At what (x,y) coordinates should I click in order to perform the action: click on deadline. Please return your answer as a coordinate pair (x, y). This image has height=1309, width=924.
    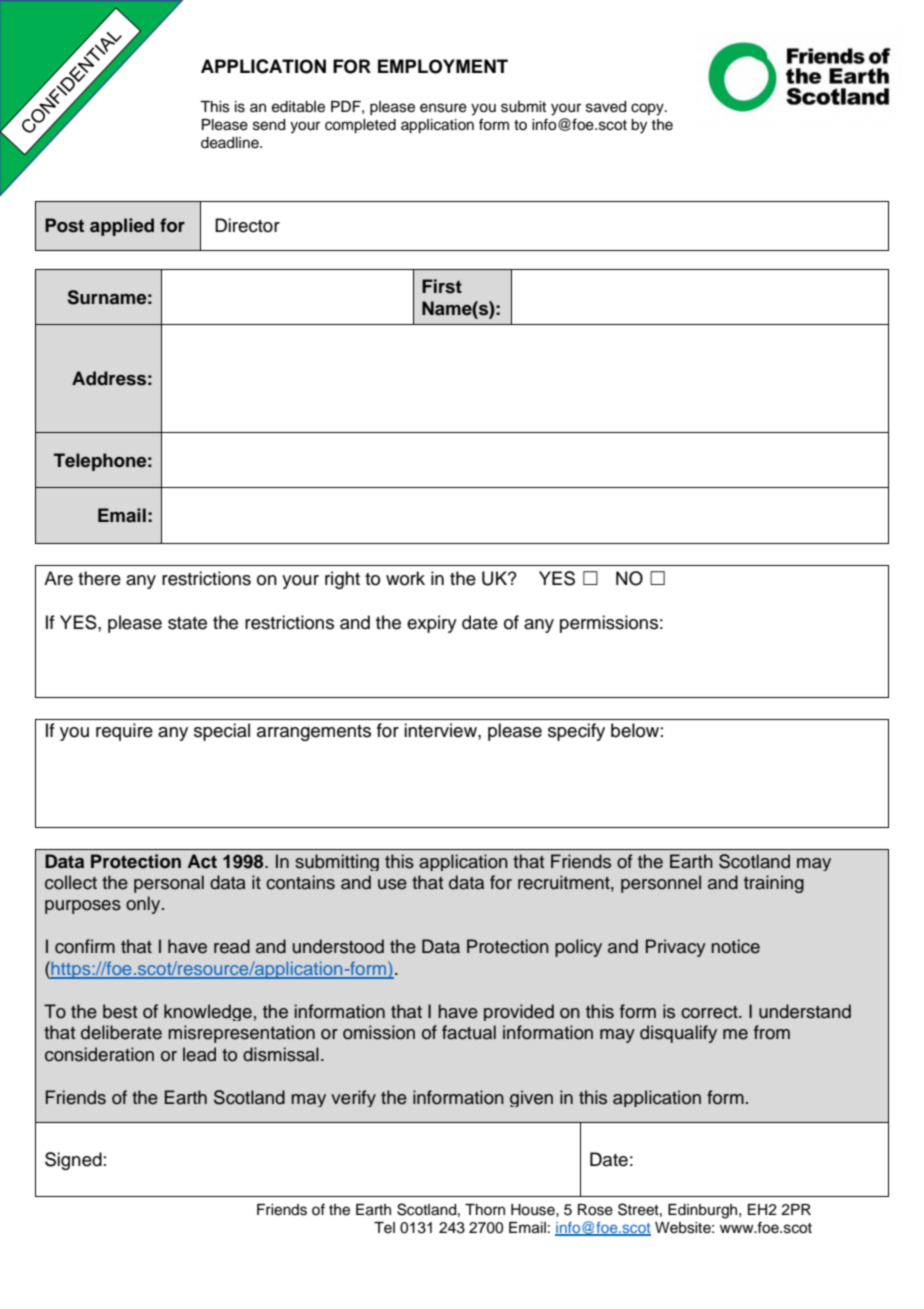
    Looking at the image, I should click on (231, 143).
